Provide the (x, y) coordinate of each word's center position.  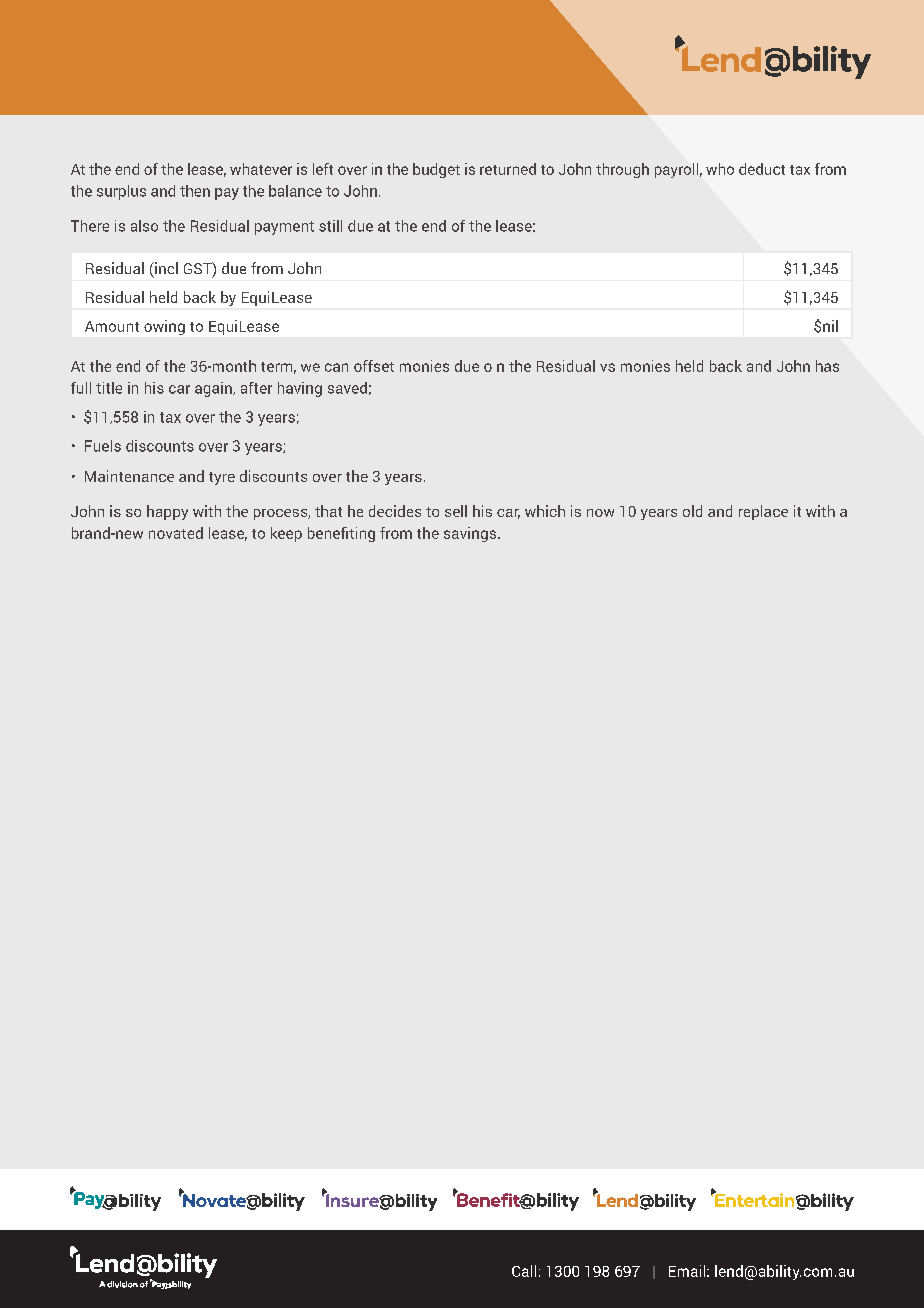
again (214, 389)
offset (374, 366)
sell (456, 511)
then (195, 191)
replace (763, 512)
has (827, 366)
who (720, 169)
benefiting (341, 534)
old (692, 511)
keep (286, 534)
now (600, 513)
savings (471, 534)
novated (176, 533)
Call (524, 1271)
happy (167, 512)
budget (436, 170)
